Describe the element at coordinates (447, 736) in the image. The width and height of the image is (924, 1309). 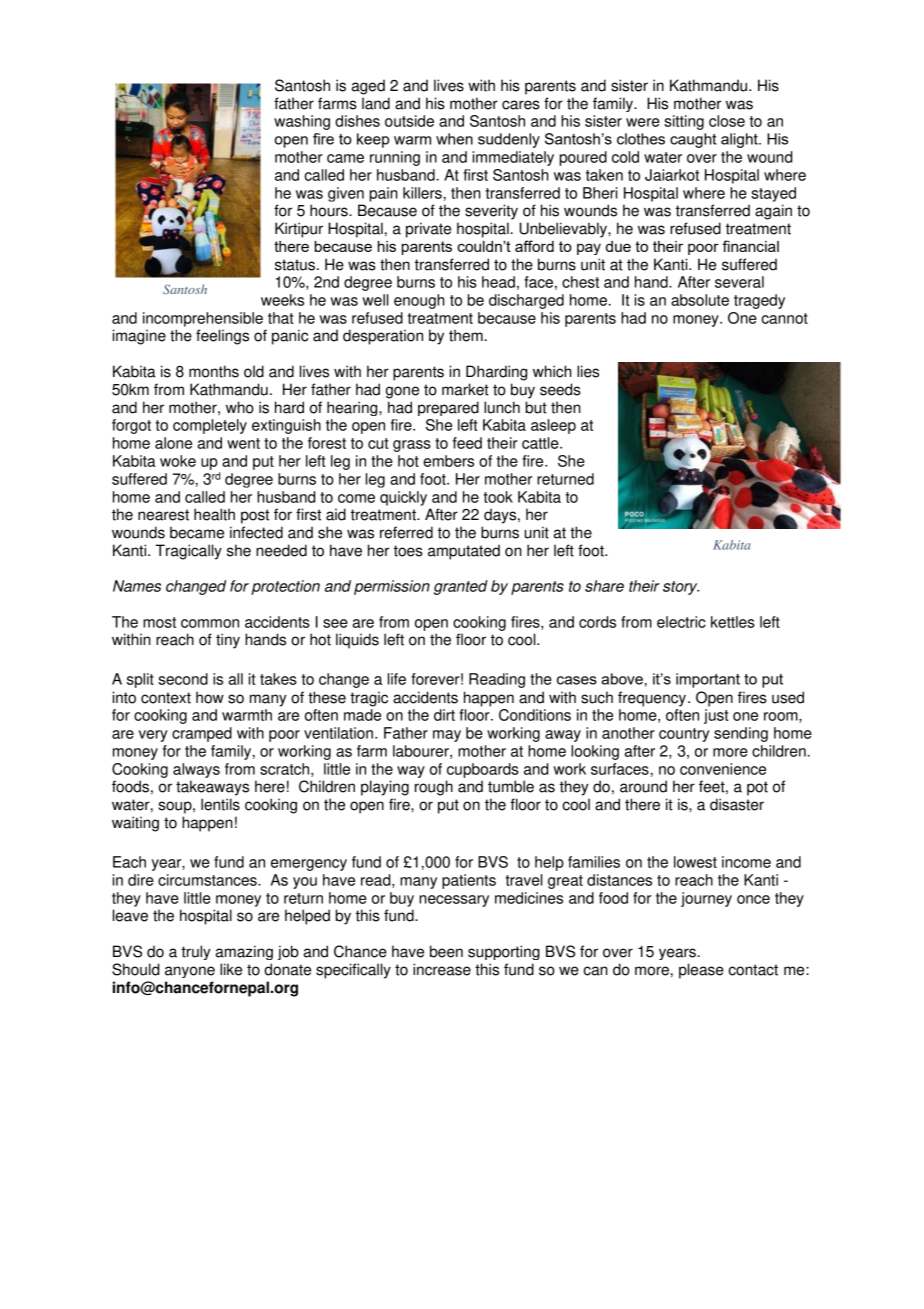
I see `may` at that location.
